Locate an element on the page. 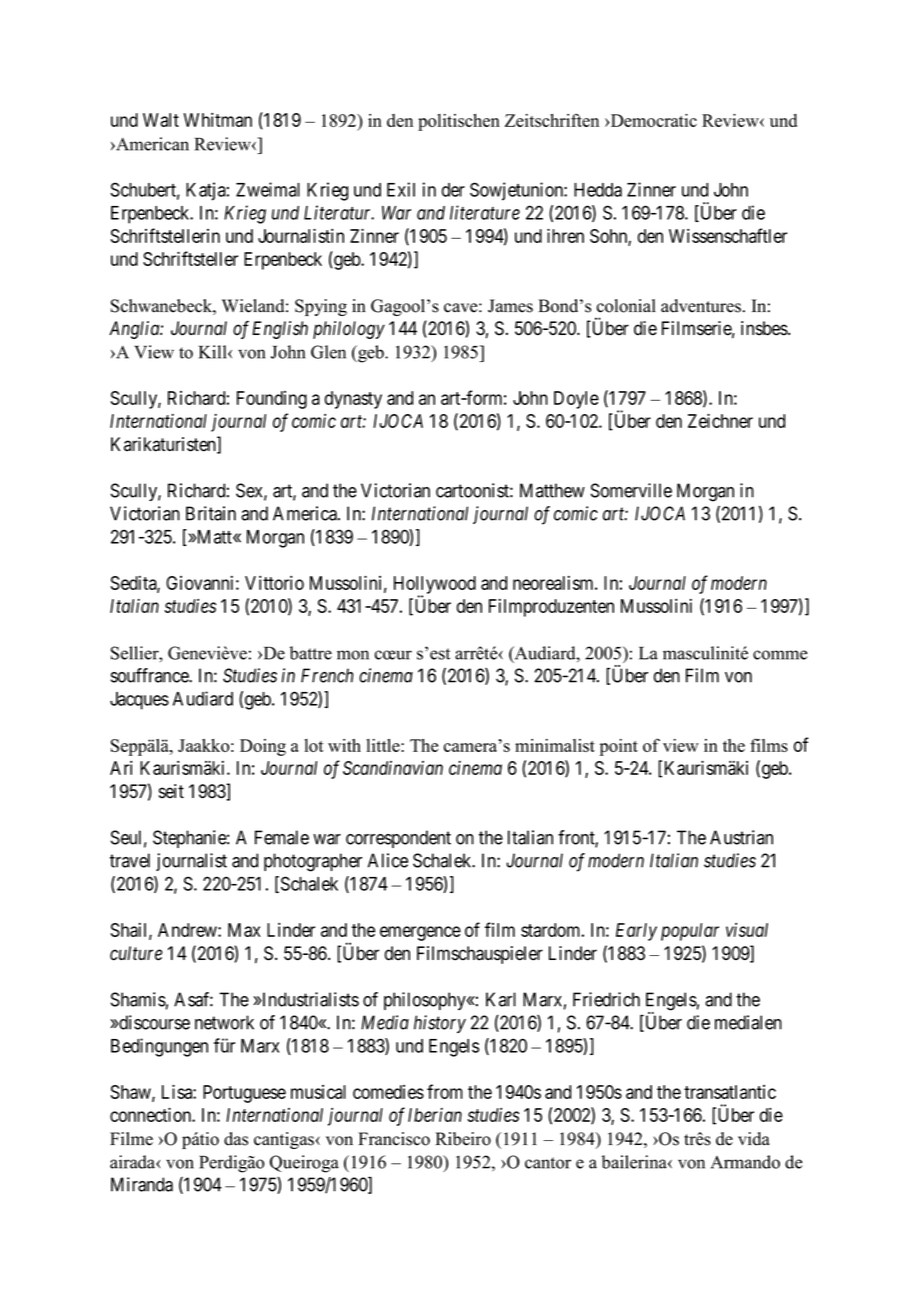  Whitman is located at coordinates (218, 120).
